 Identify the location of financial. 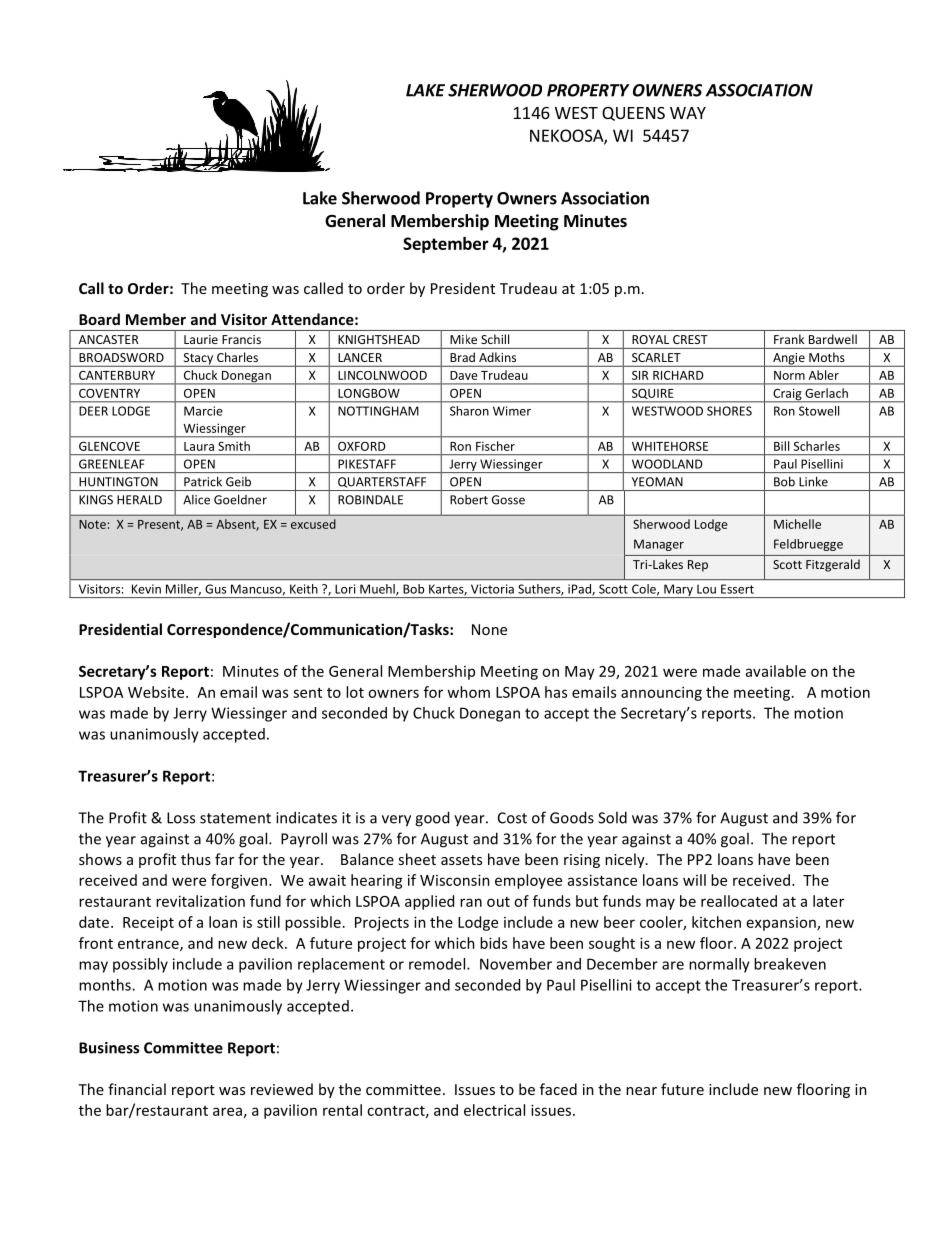
(137, 1089).
